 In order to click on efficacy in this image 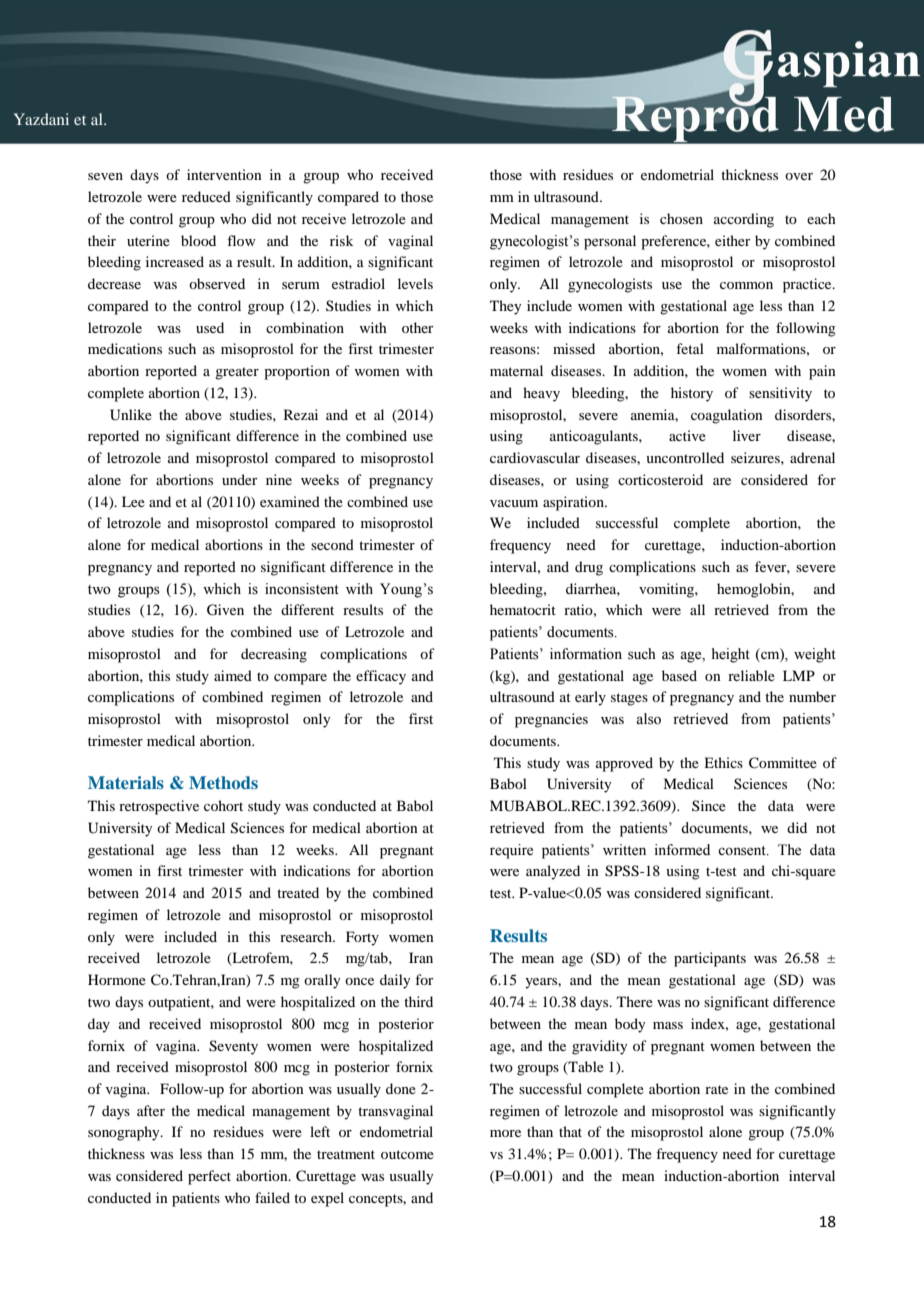, I will do `click(381, 677)`.
